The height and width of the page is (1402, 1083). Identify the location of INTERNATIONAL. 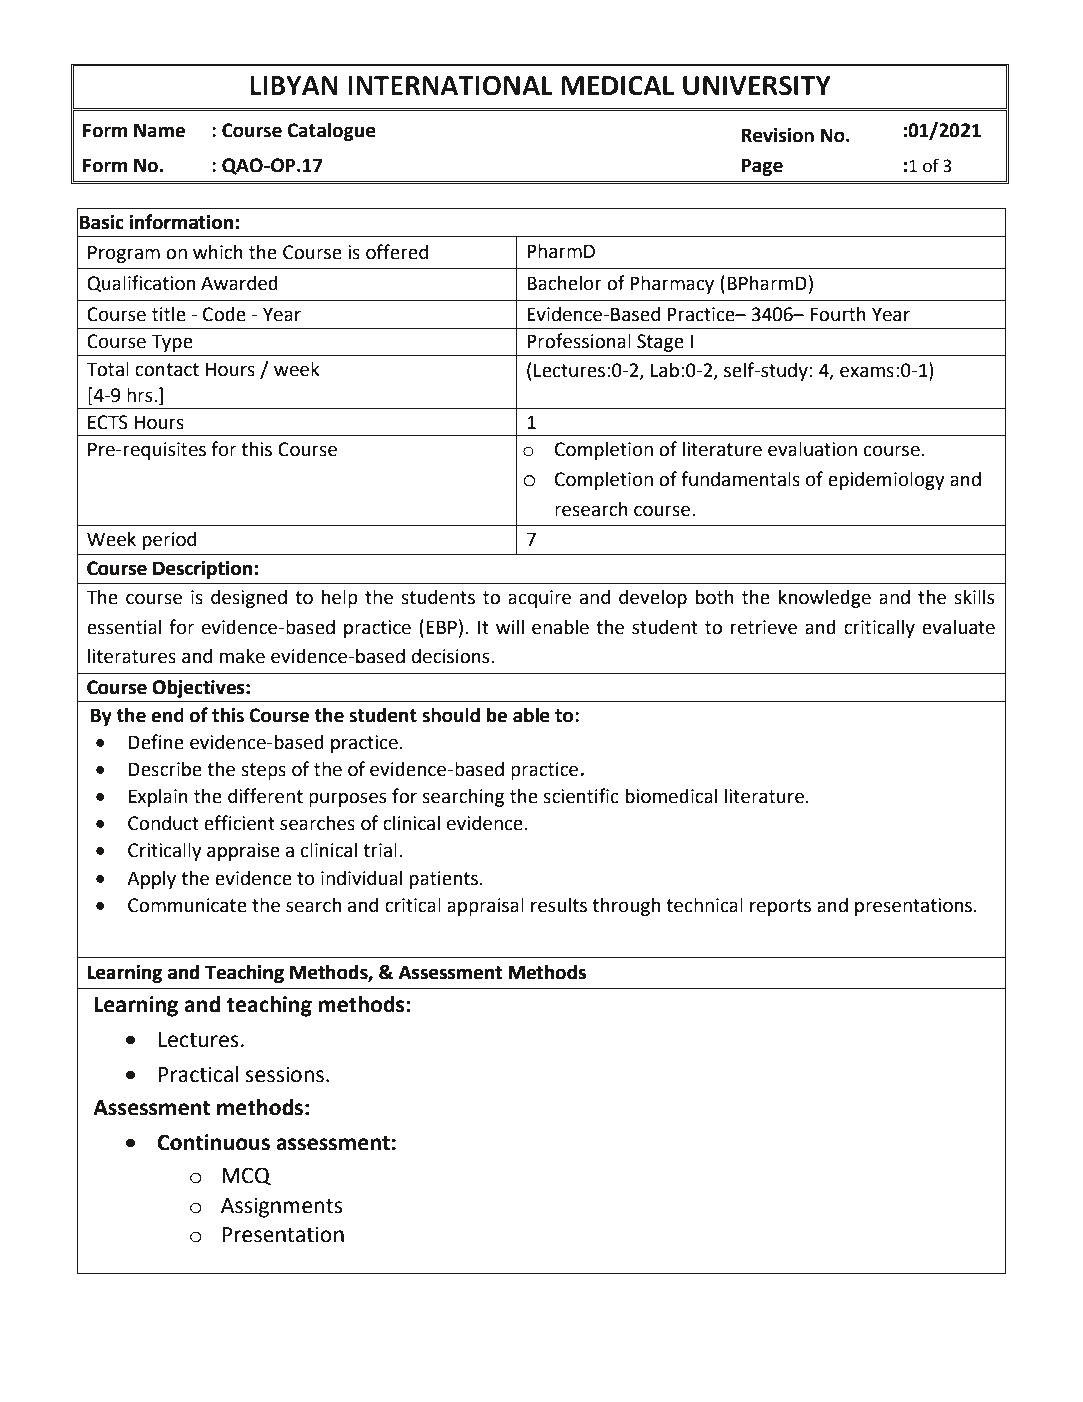
(450, 85).
